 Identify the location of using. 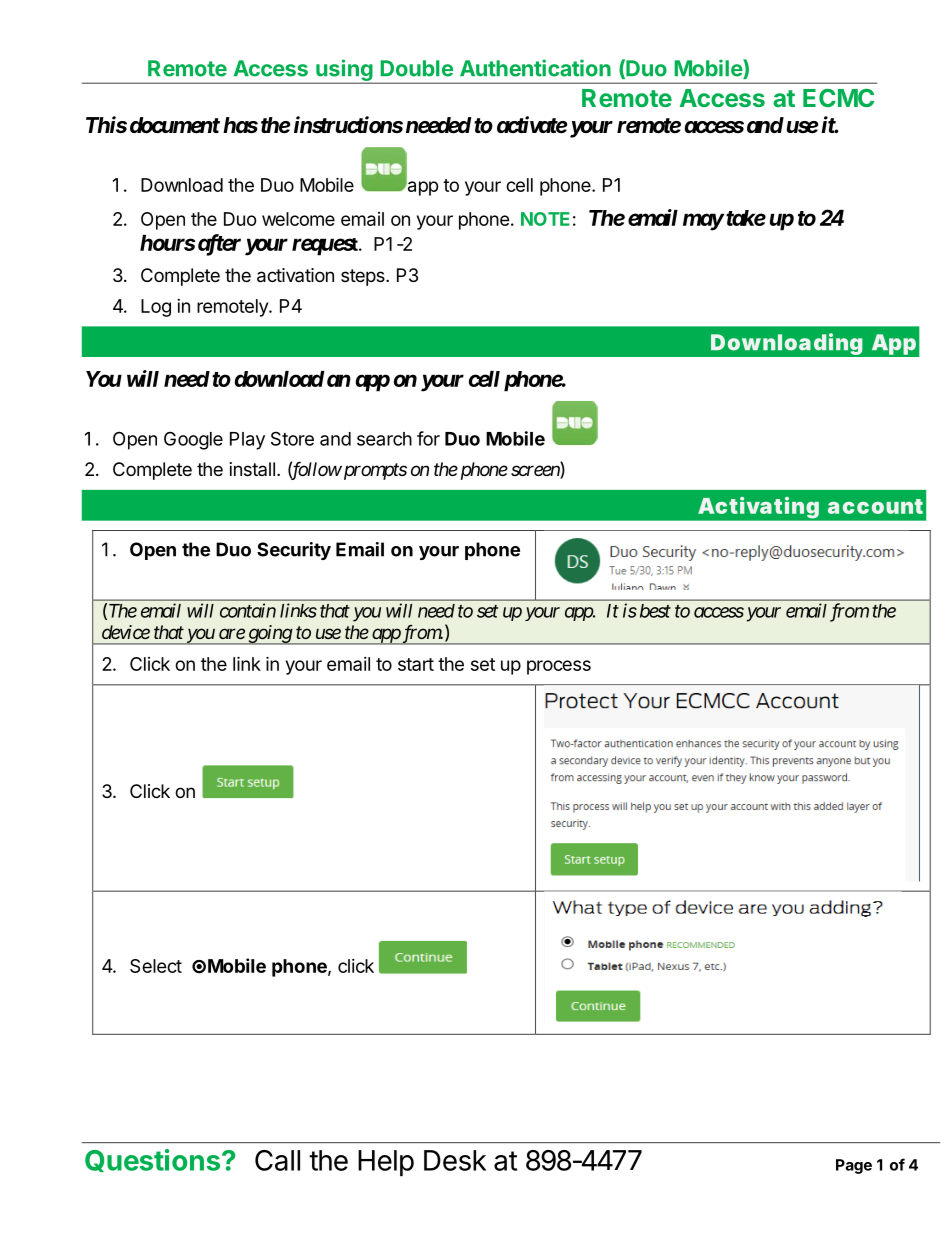
(344, 71).
